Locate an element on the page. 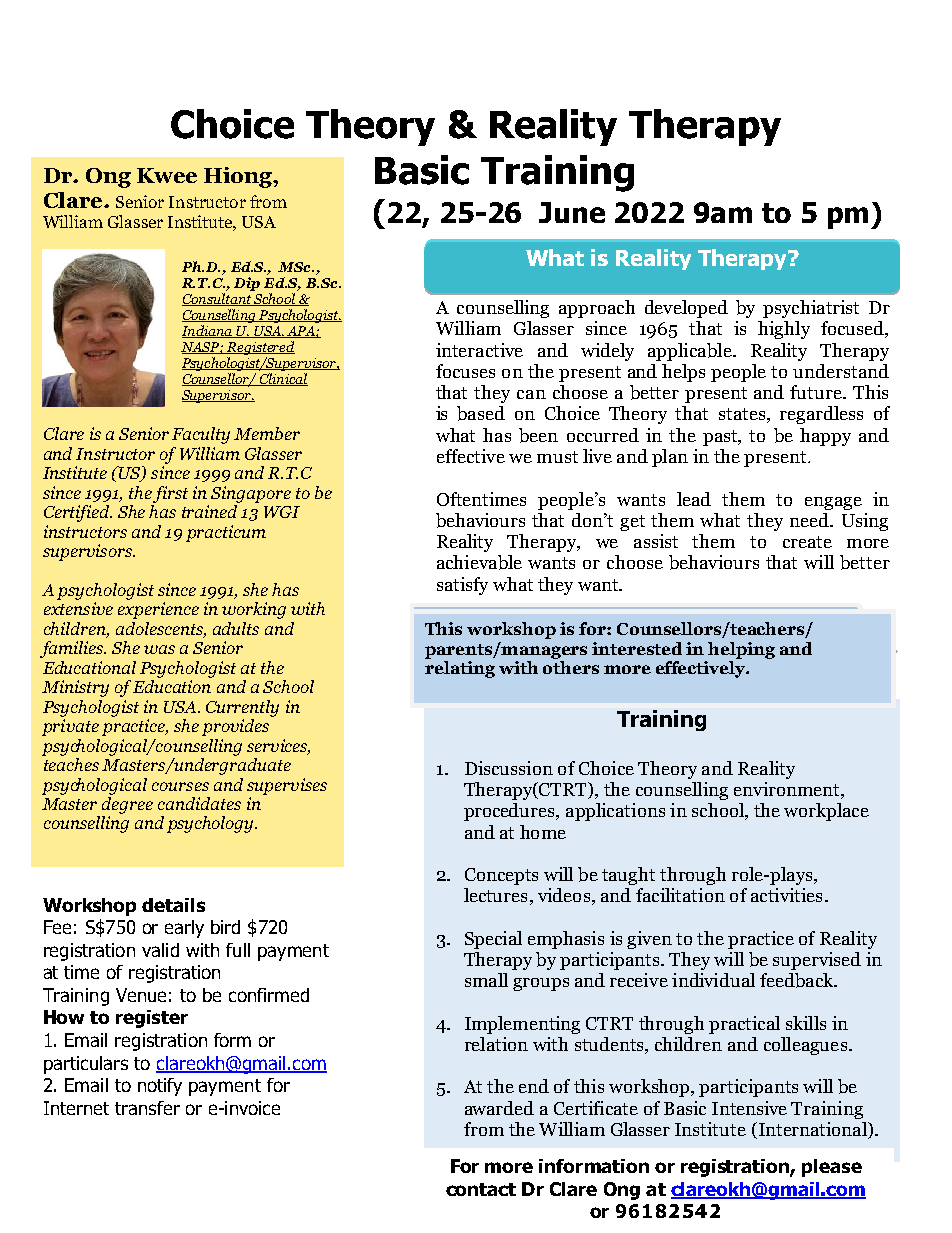 This document has width=952, height=1233. Consultant is located at coordinates (217, 299).
